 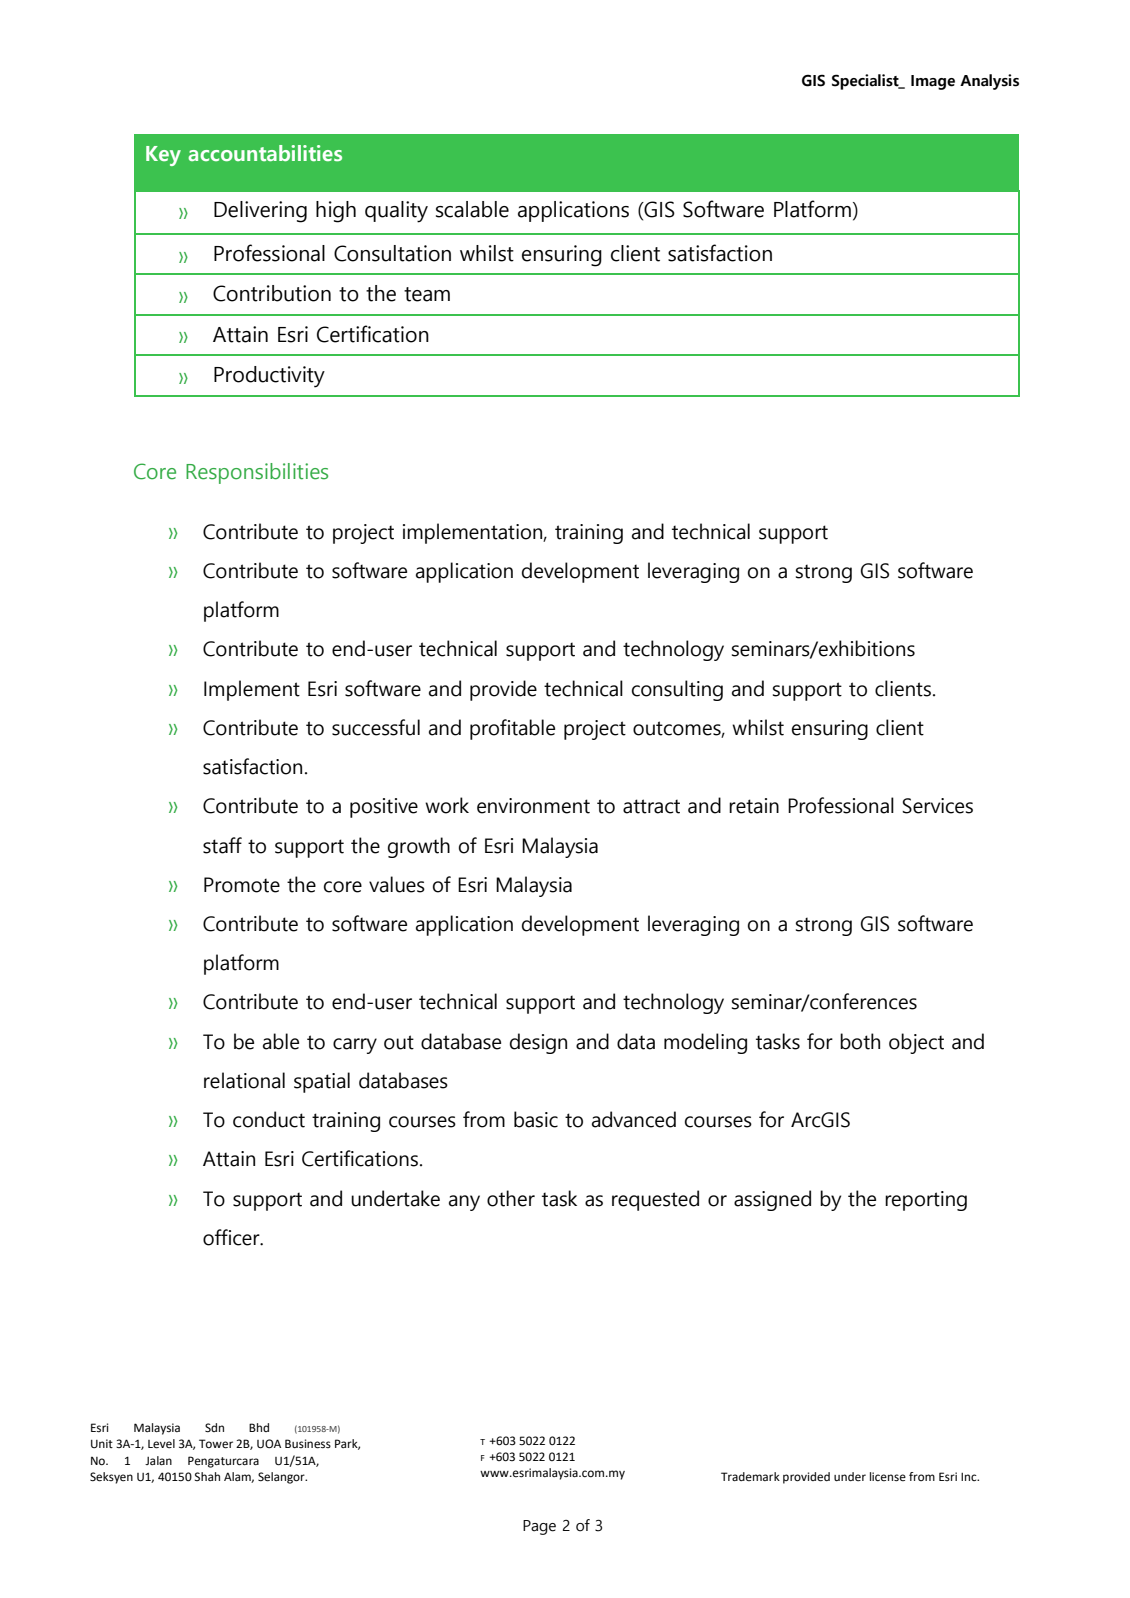 I want to click on Responsibilities, so click(x=257, y=473).
